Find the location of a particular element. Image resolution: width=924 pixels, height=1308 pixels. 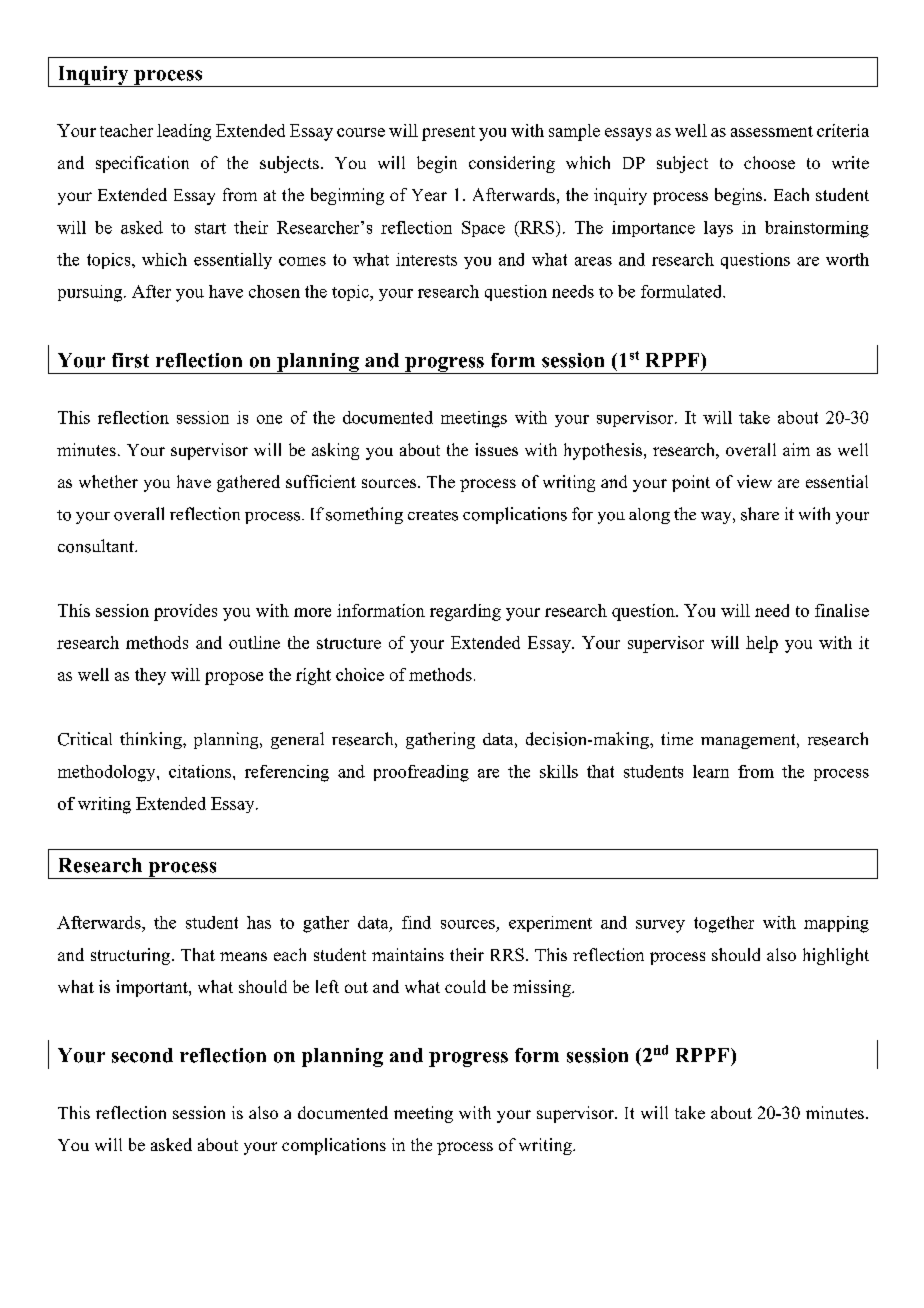

regarding is located at coordinates (465, 612).
